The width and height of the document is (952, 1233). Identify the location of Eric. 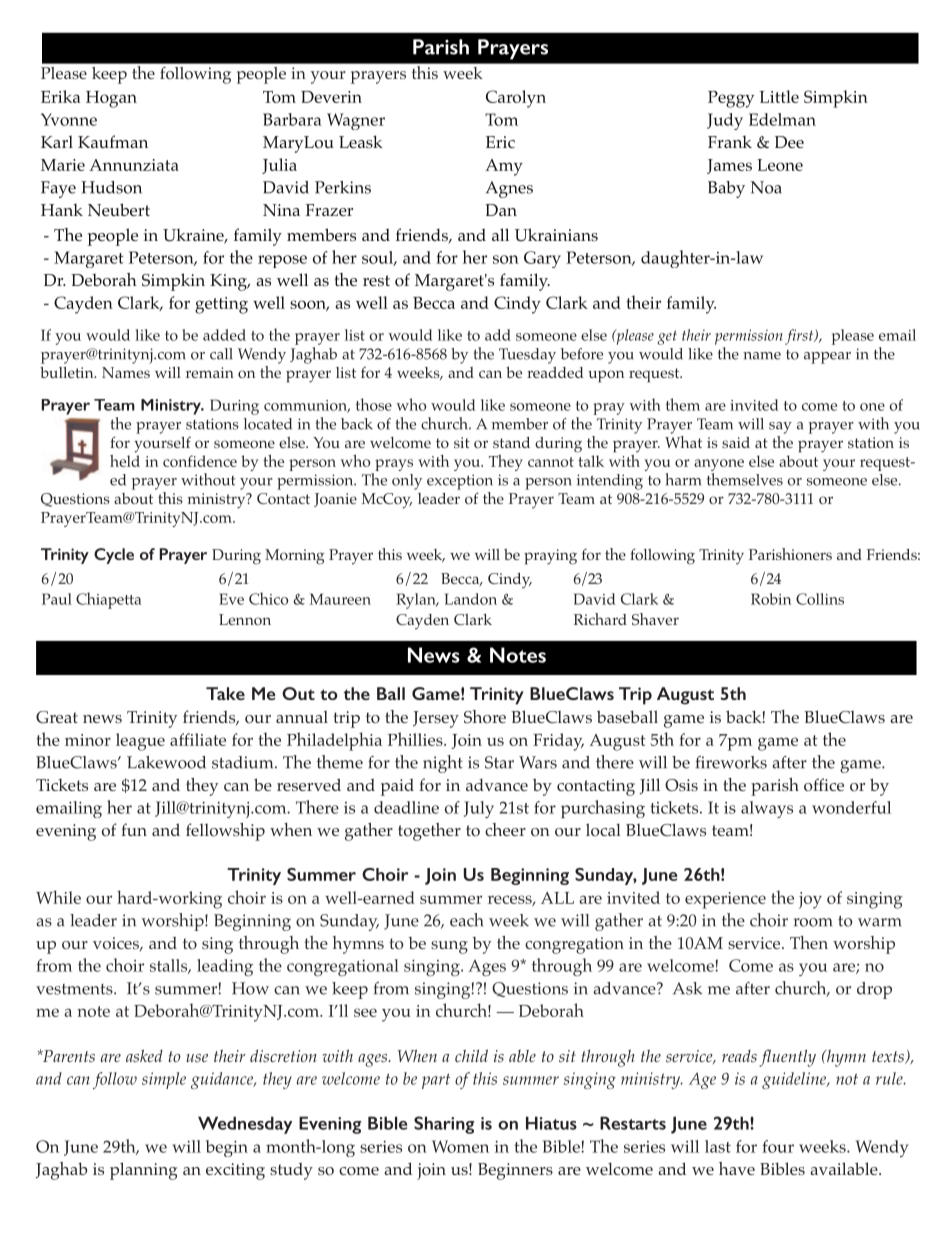
(500, 142).
